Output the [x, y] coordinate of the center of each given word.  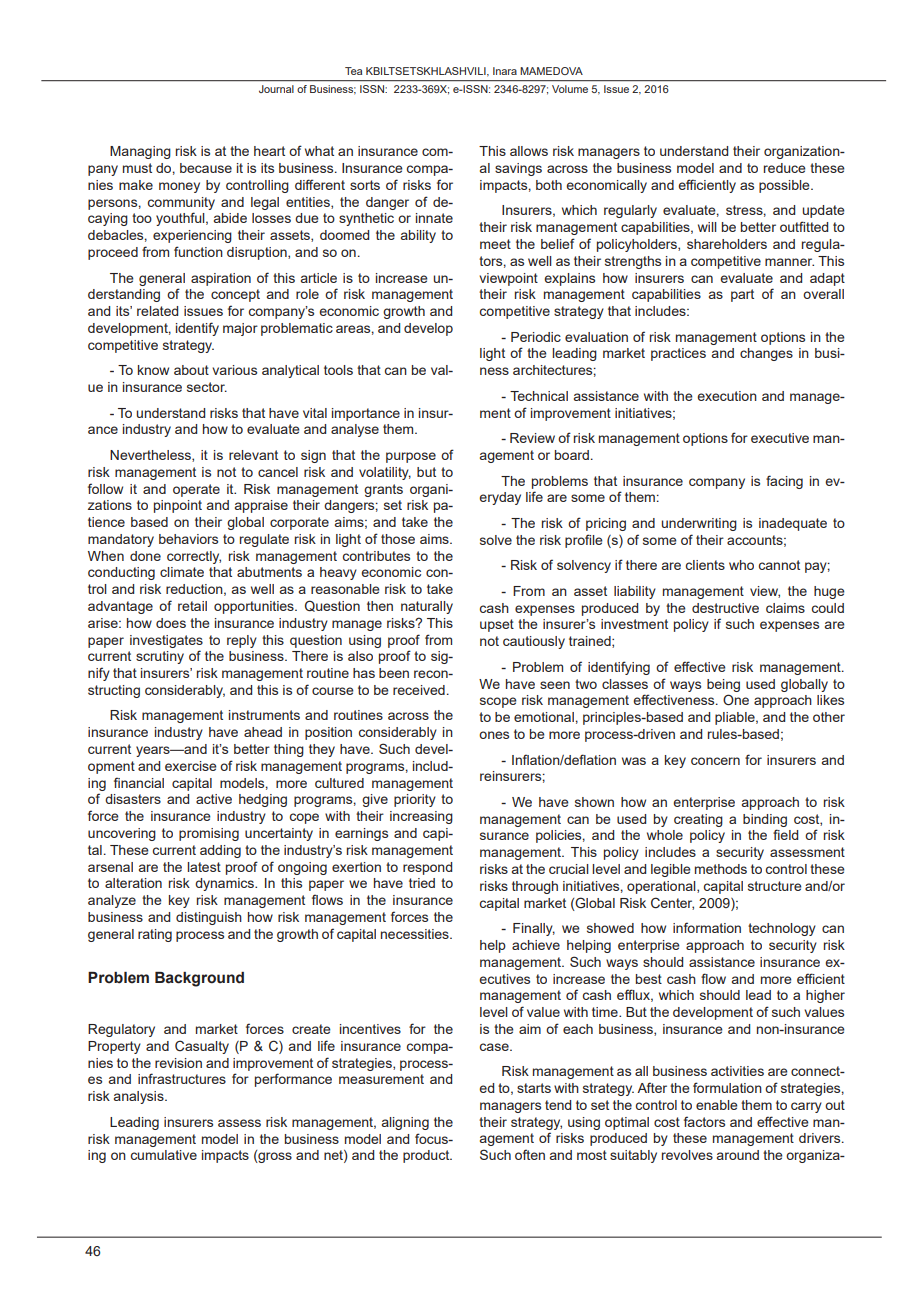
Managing [140, 152]
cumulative [164, 1155]
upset [497, 625]
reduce [785, 168]
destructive [725, 608]
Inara [505, 71]
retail [192, 606]
